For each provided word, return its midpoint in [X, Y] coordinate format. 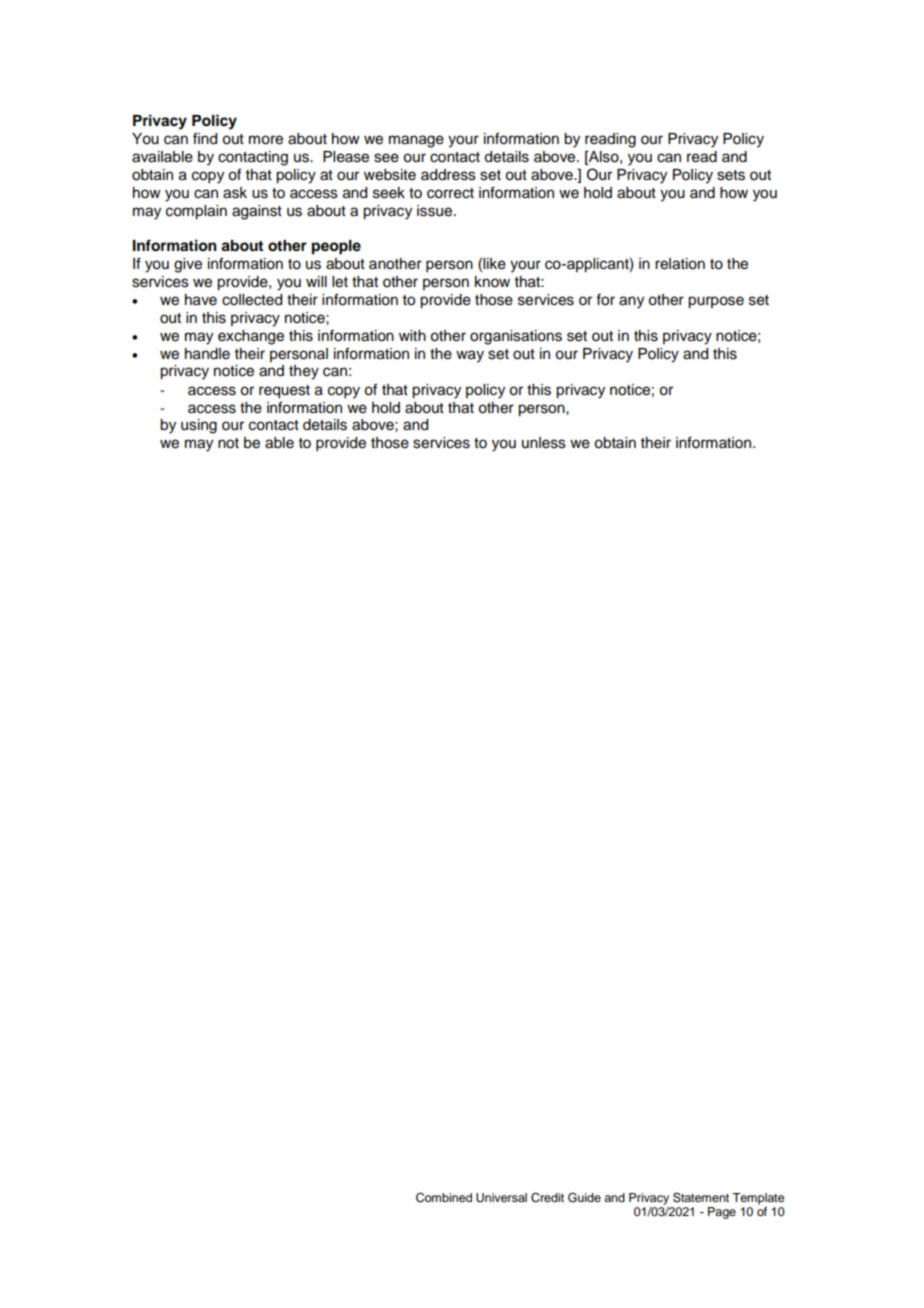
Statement [701, 1197]
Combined [444, 1198]
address [448, 175]
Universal [501, 1198]
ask [235, 193]
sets [731, 175]
